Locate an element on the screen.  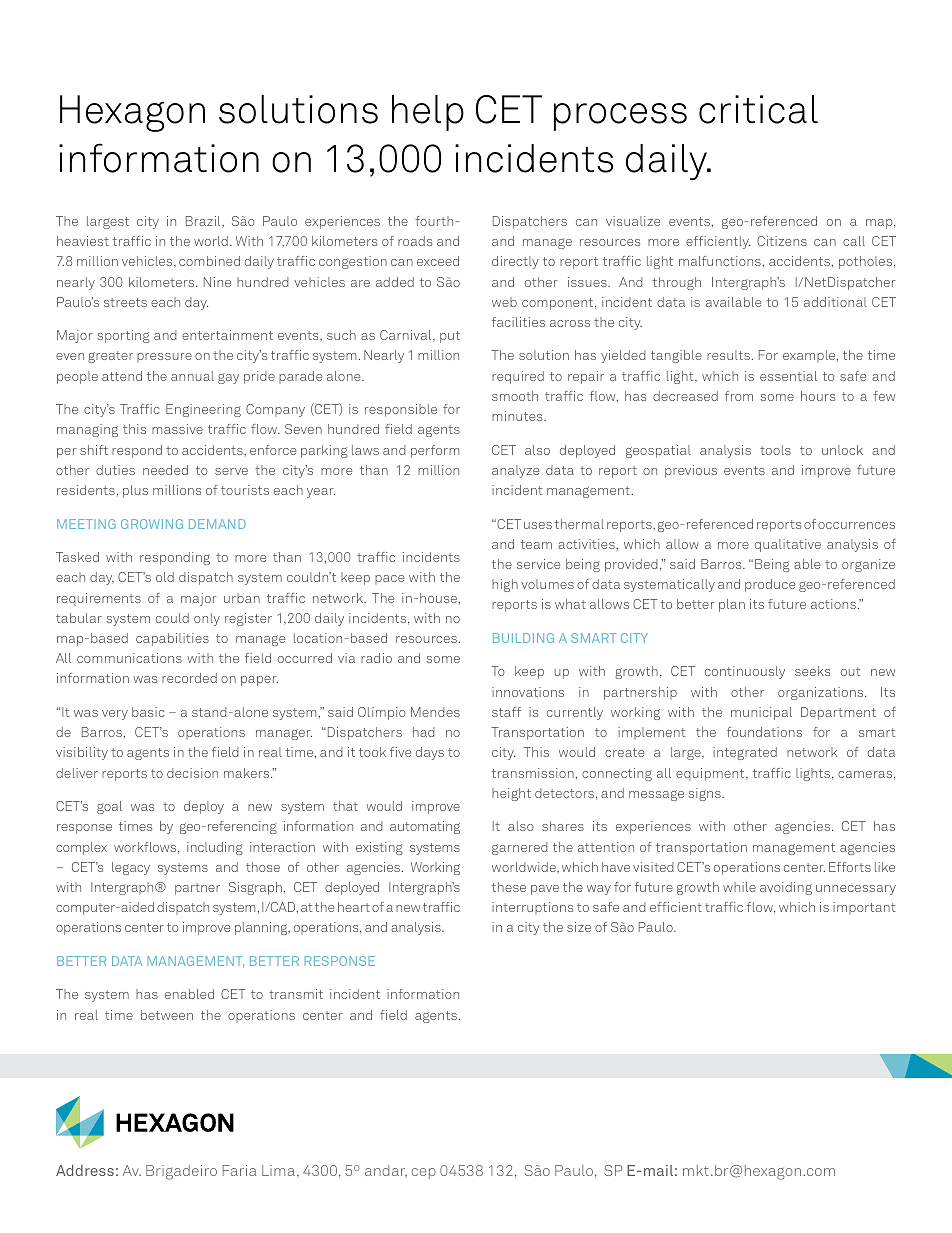
Address is located at coordinates (85, 1170).
